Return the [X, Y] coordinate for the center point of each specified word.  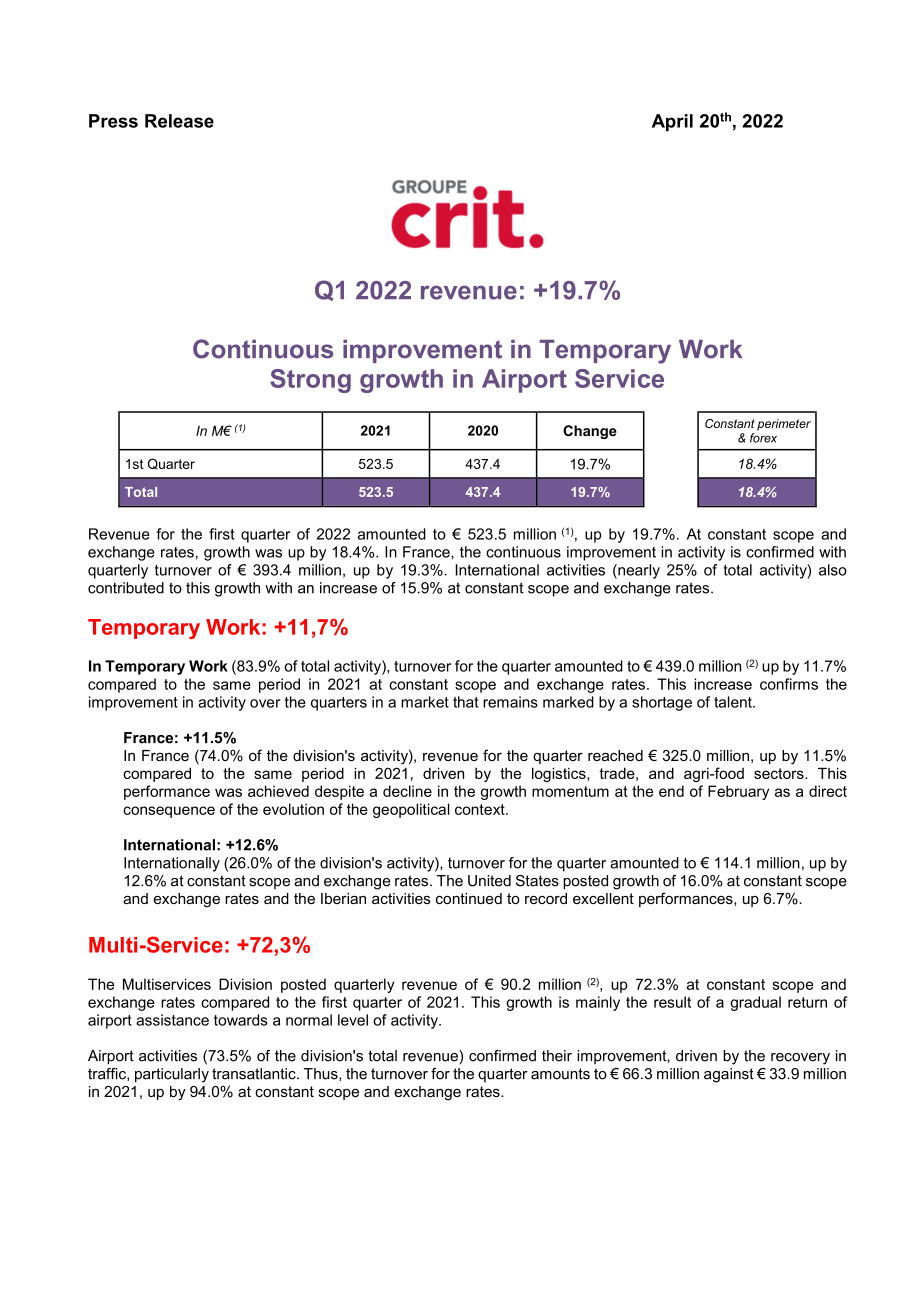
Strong [310, 381]
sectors [780, 773]
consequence [169, 812]
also [833, 570]
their [557, 1056]
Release [179, 121]
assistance [172, 1020]
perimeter [784, 425]
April [672, 122]
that [466, 702]
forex [763, 438]
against [729, 1075]
